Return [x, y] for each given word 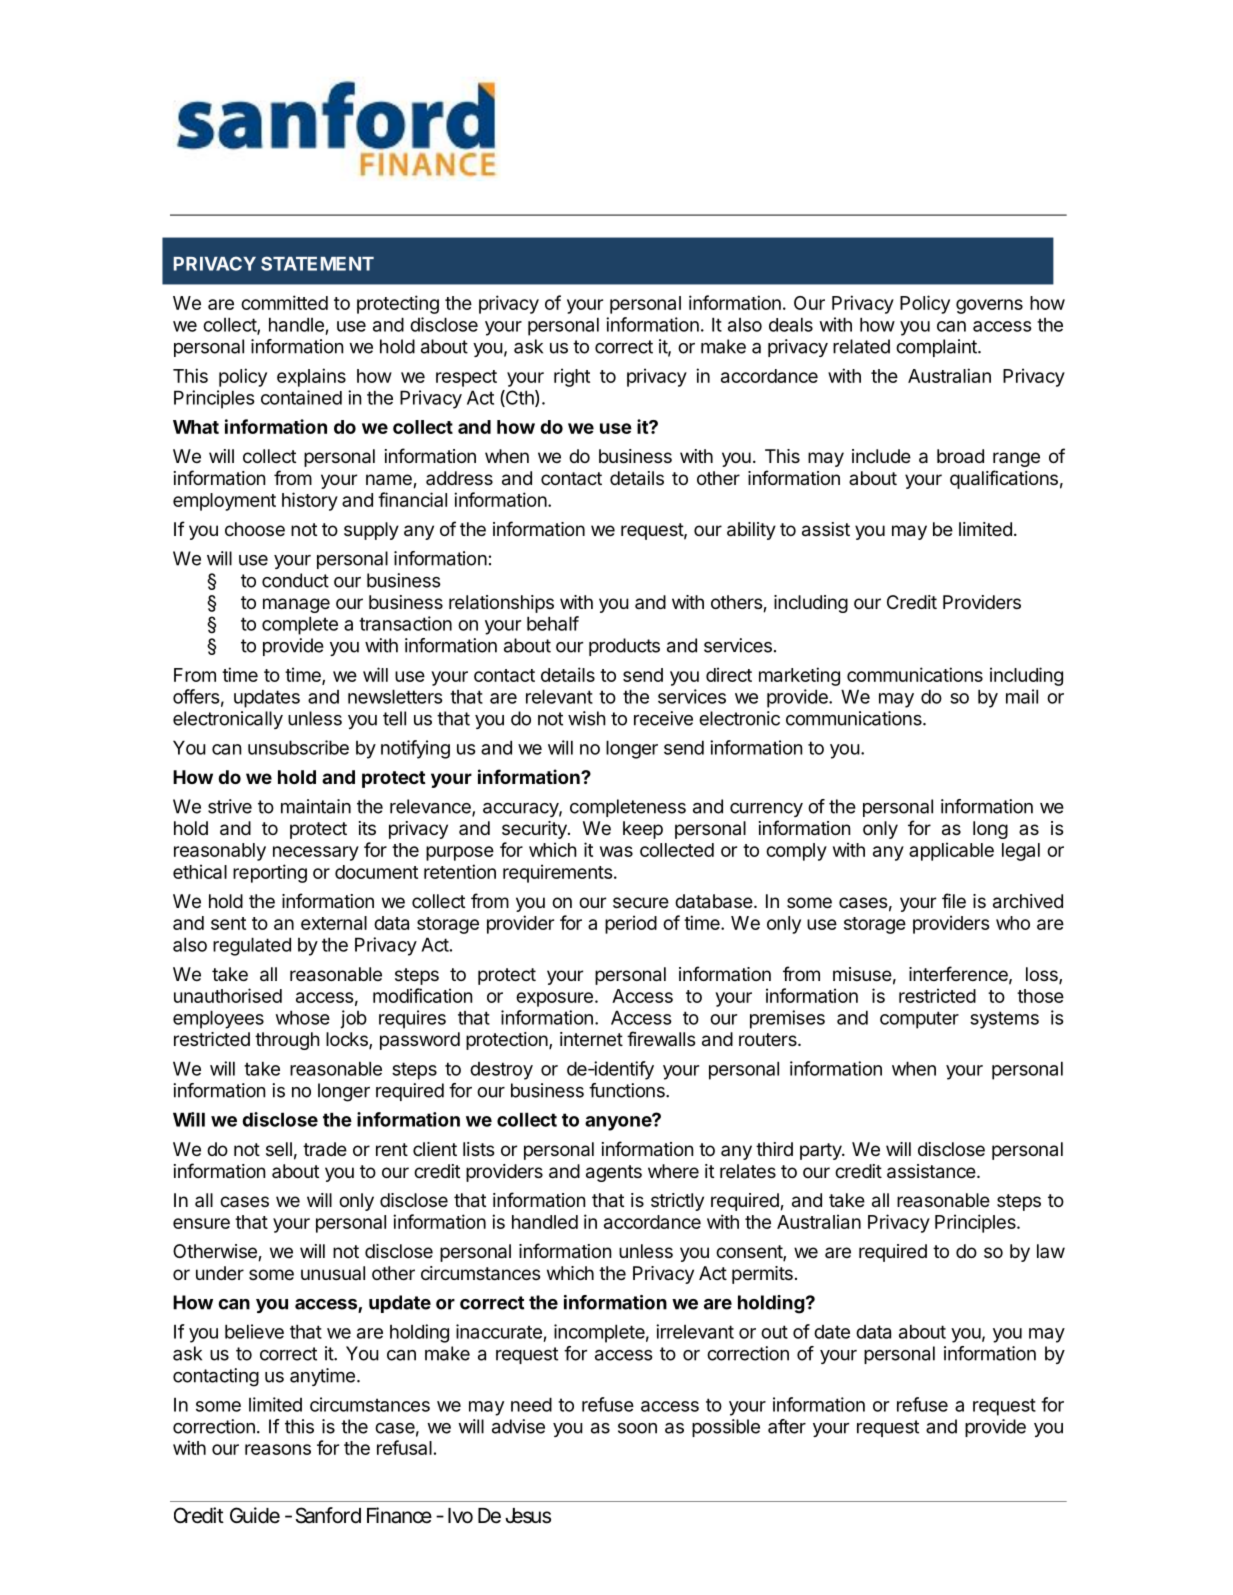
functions [628, 1090]
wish [587, 718]
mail [1022, 696]
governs [989, 306]
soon [637, 1428]
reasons [278, 1449]
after [787, 1426]
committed [284, 302]
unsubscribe [298, 747]
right [572, 377]
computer [919, 1020]
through [287, 1041]
